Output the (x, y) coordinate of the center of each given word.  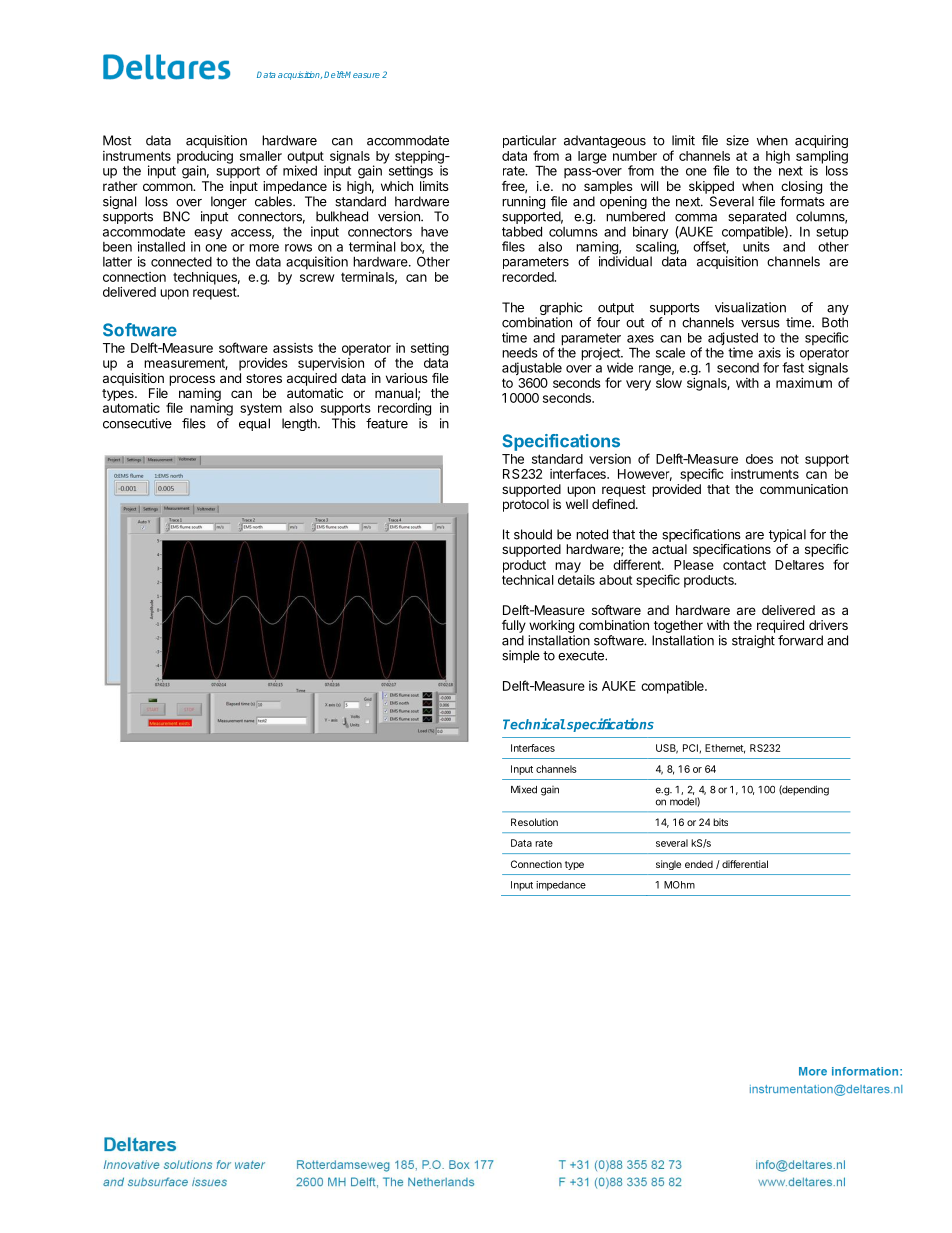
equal (254, 424)
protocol (526, 505)
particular (530, 143)
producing (205, 158)
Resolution (534, 822)
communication (804, 489)
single (668, 865)
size (737, 140)
